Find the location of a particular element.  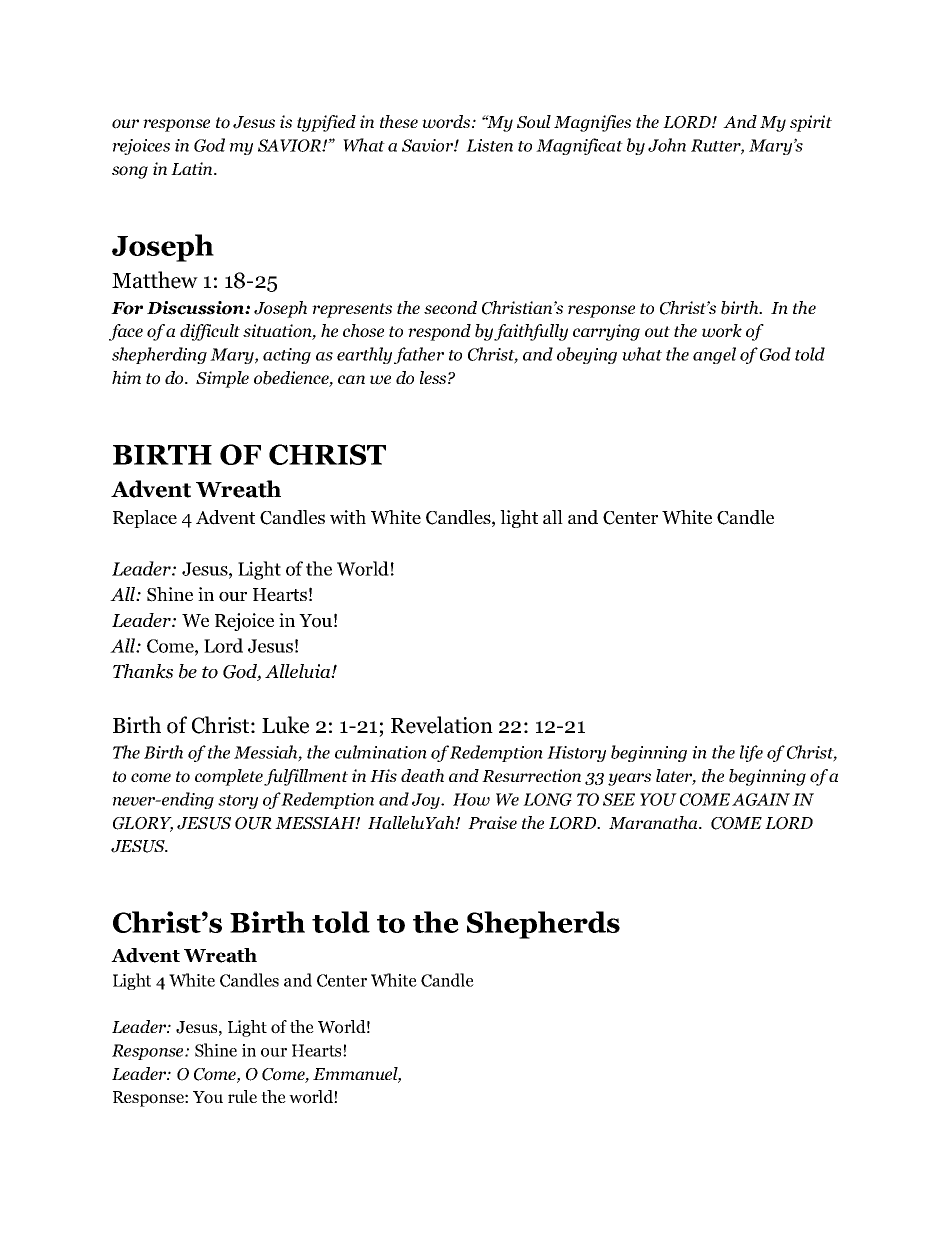

angel is located at coordinates (714, 355).
